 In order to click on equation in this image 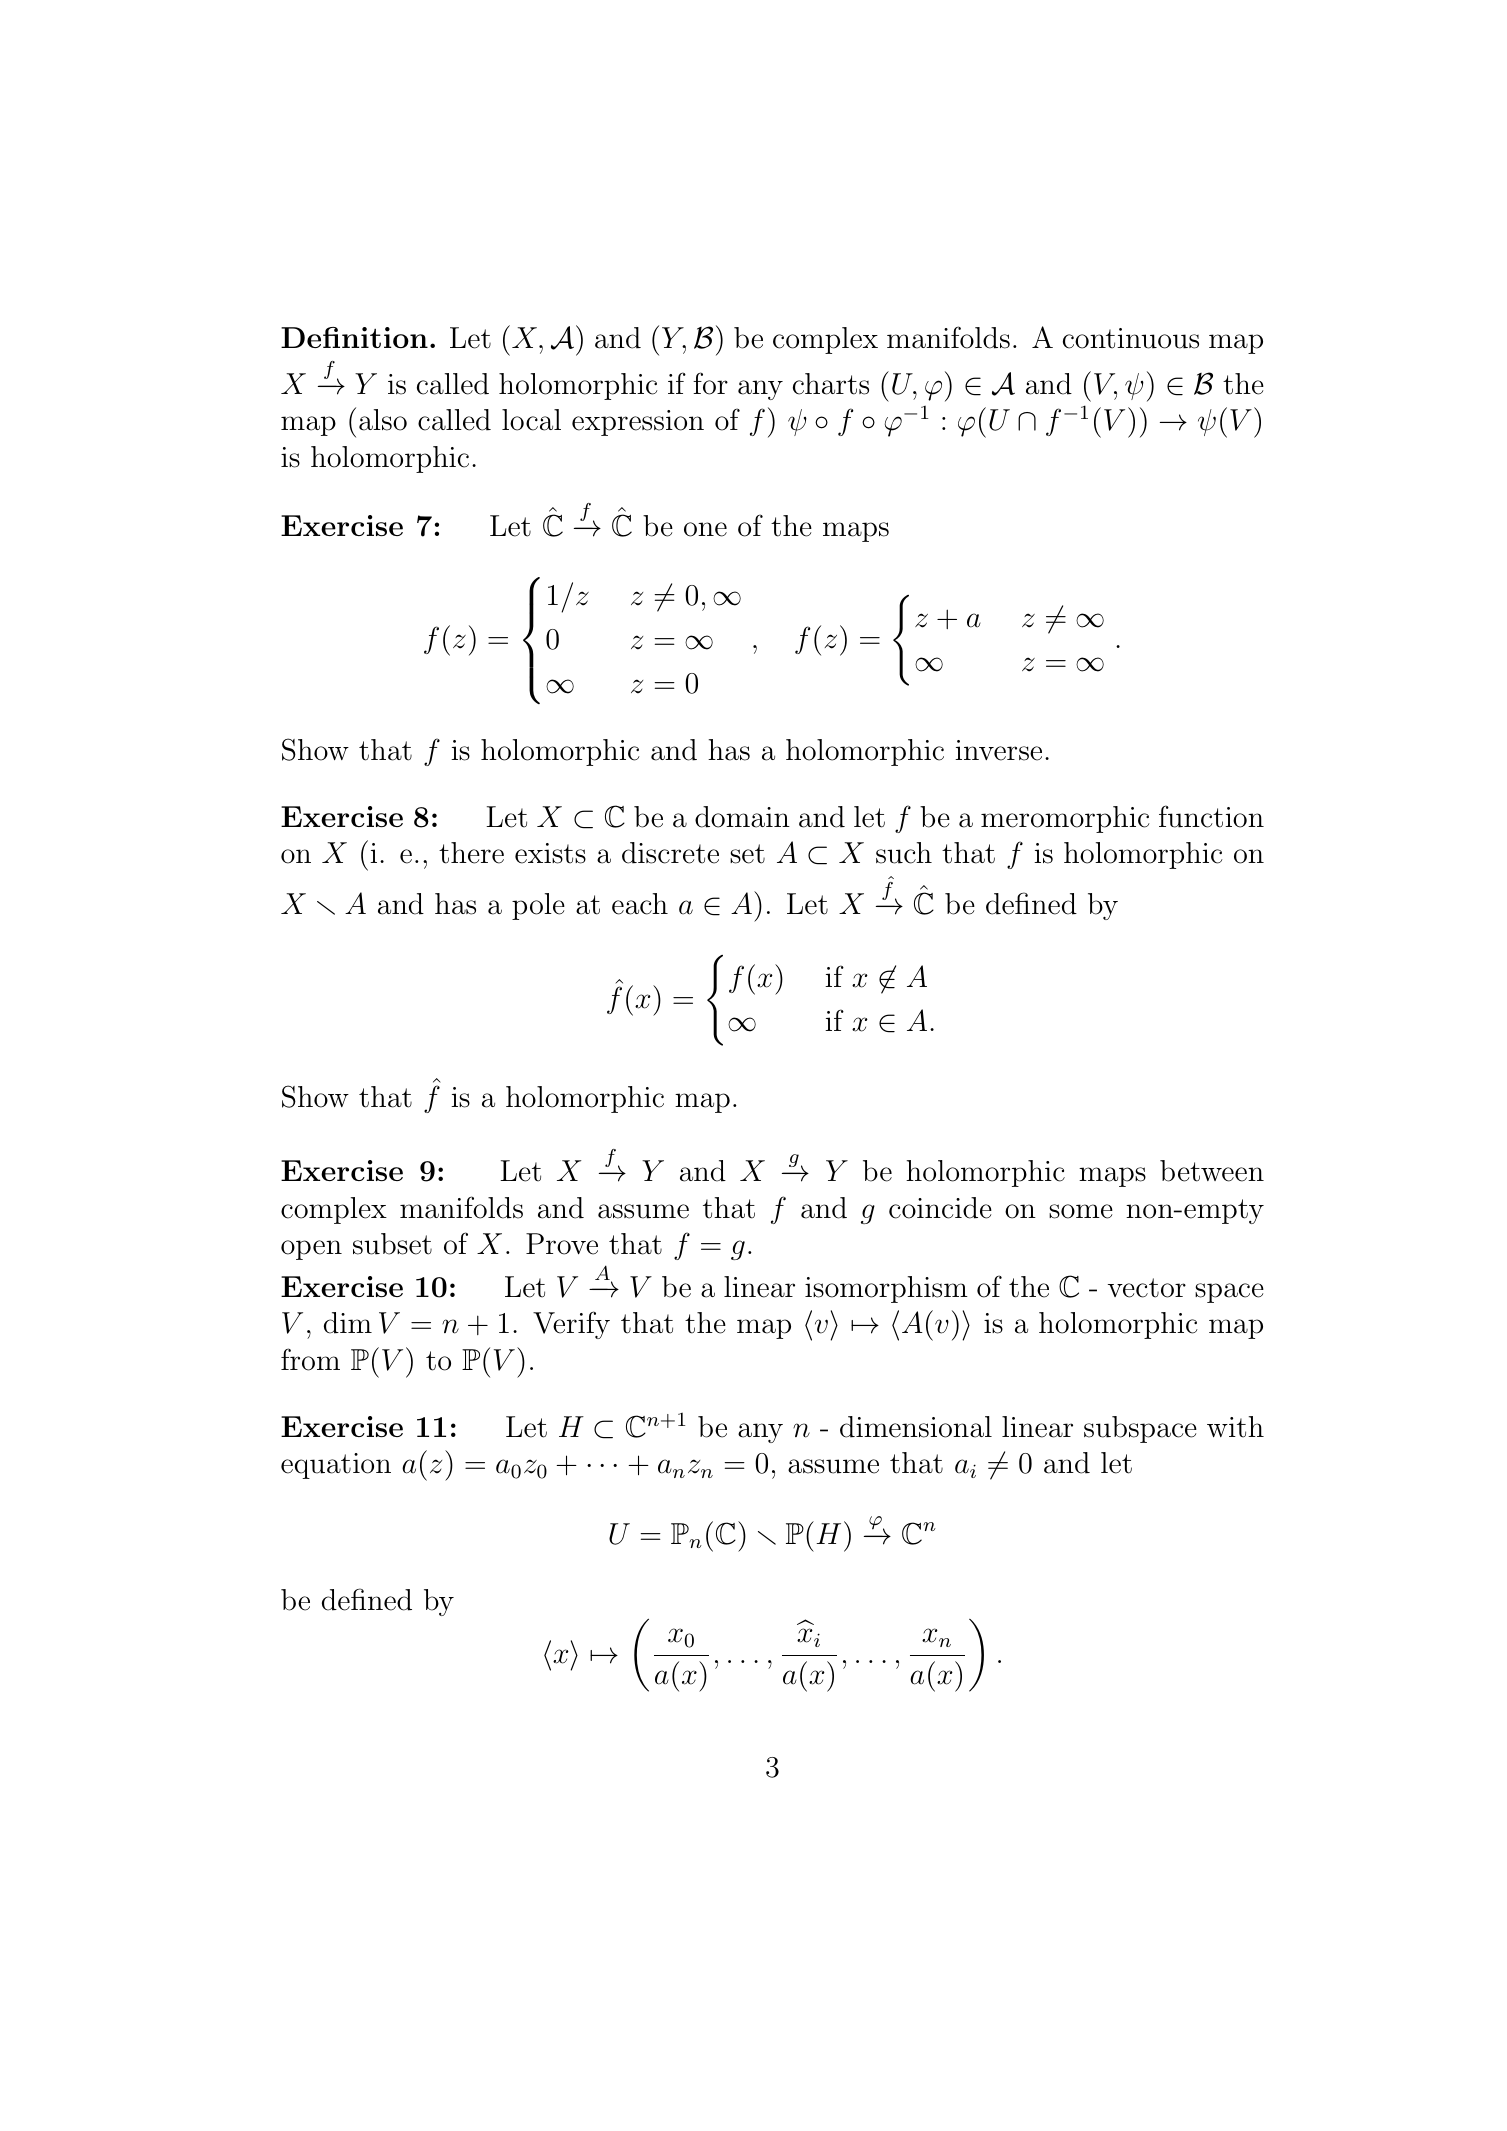, I will do `click(336, 1466)`.
